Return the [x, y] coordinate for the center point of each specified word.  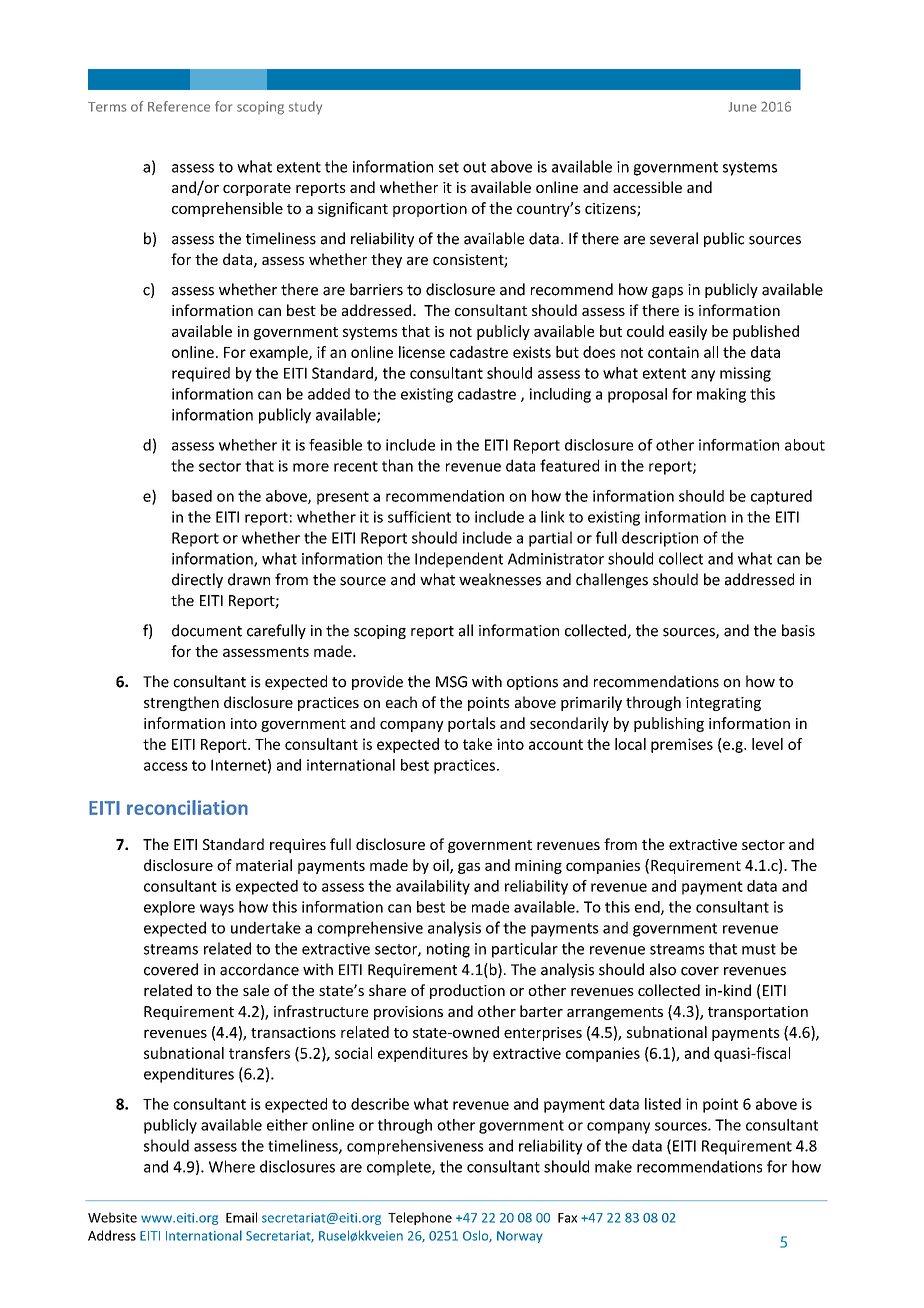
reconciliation [187, 807]
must [759, 949]
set [449, 167]
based [192, 496]
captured [781, 497]
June [743, 107]
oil [442, 866]
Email [241, 1217]
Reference [179, 106]
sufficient [419, 517]
